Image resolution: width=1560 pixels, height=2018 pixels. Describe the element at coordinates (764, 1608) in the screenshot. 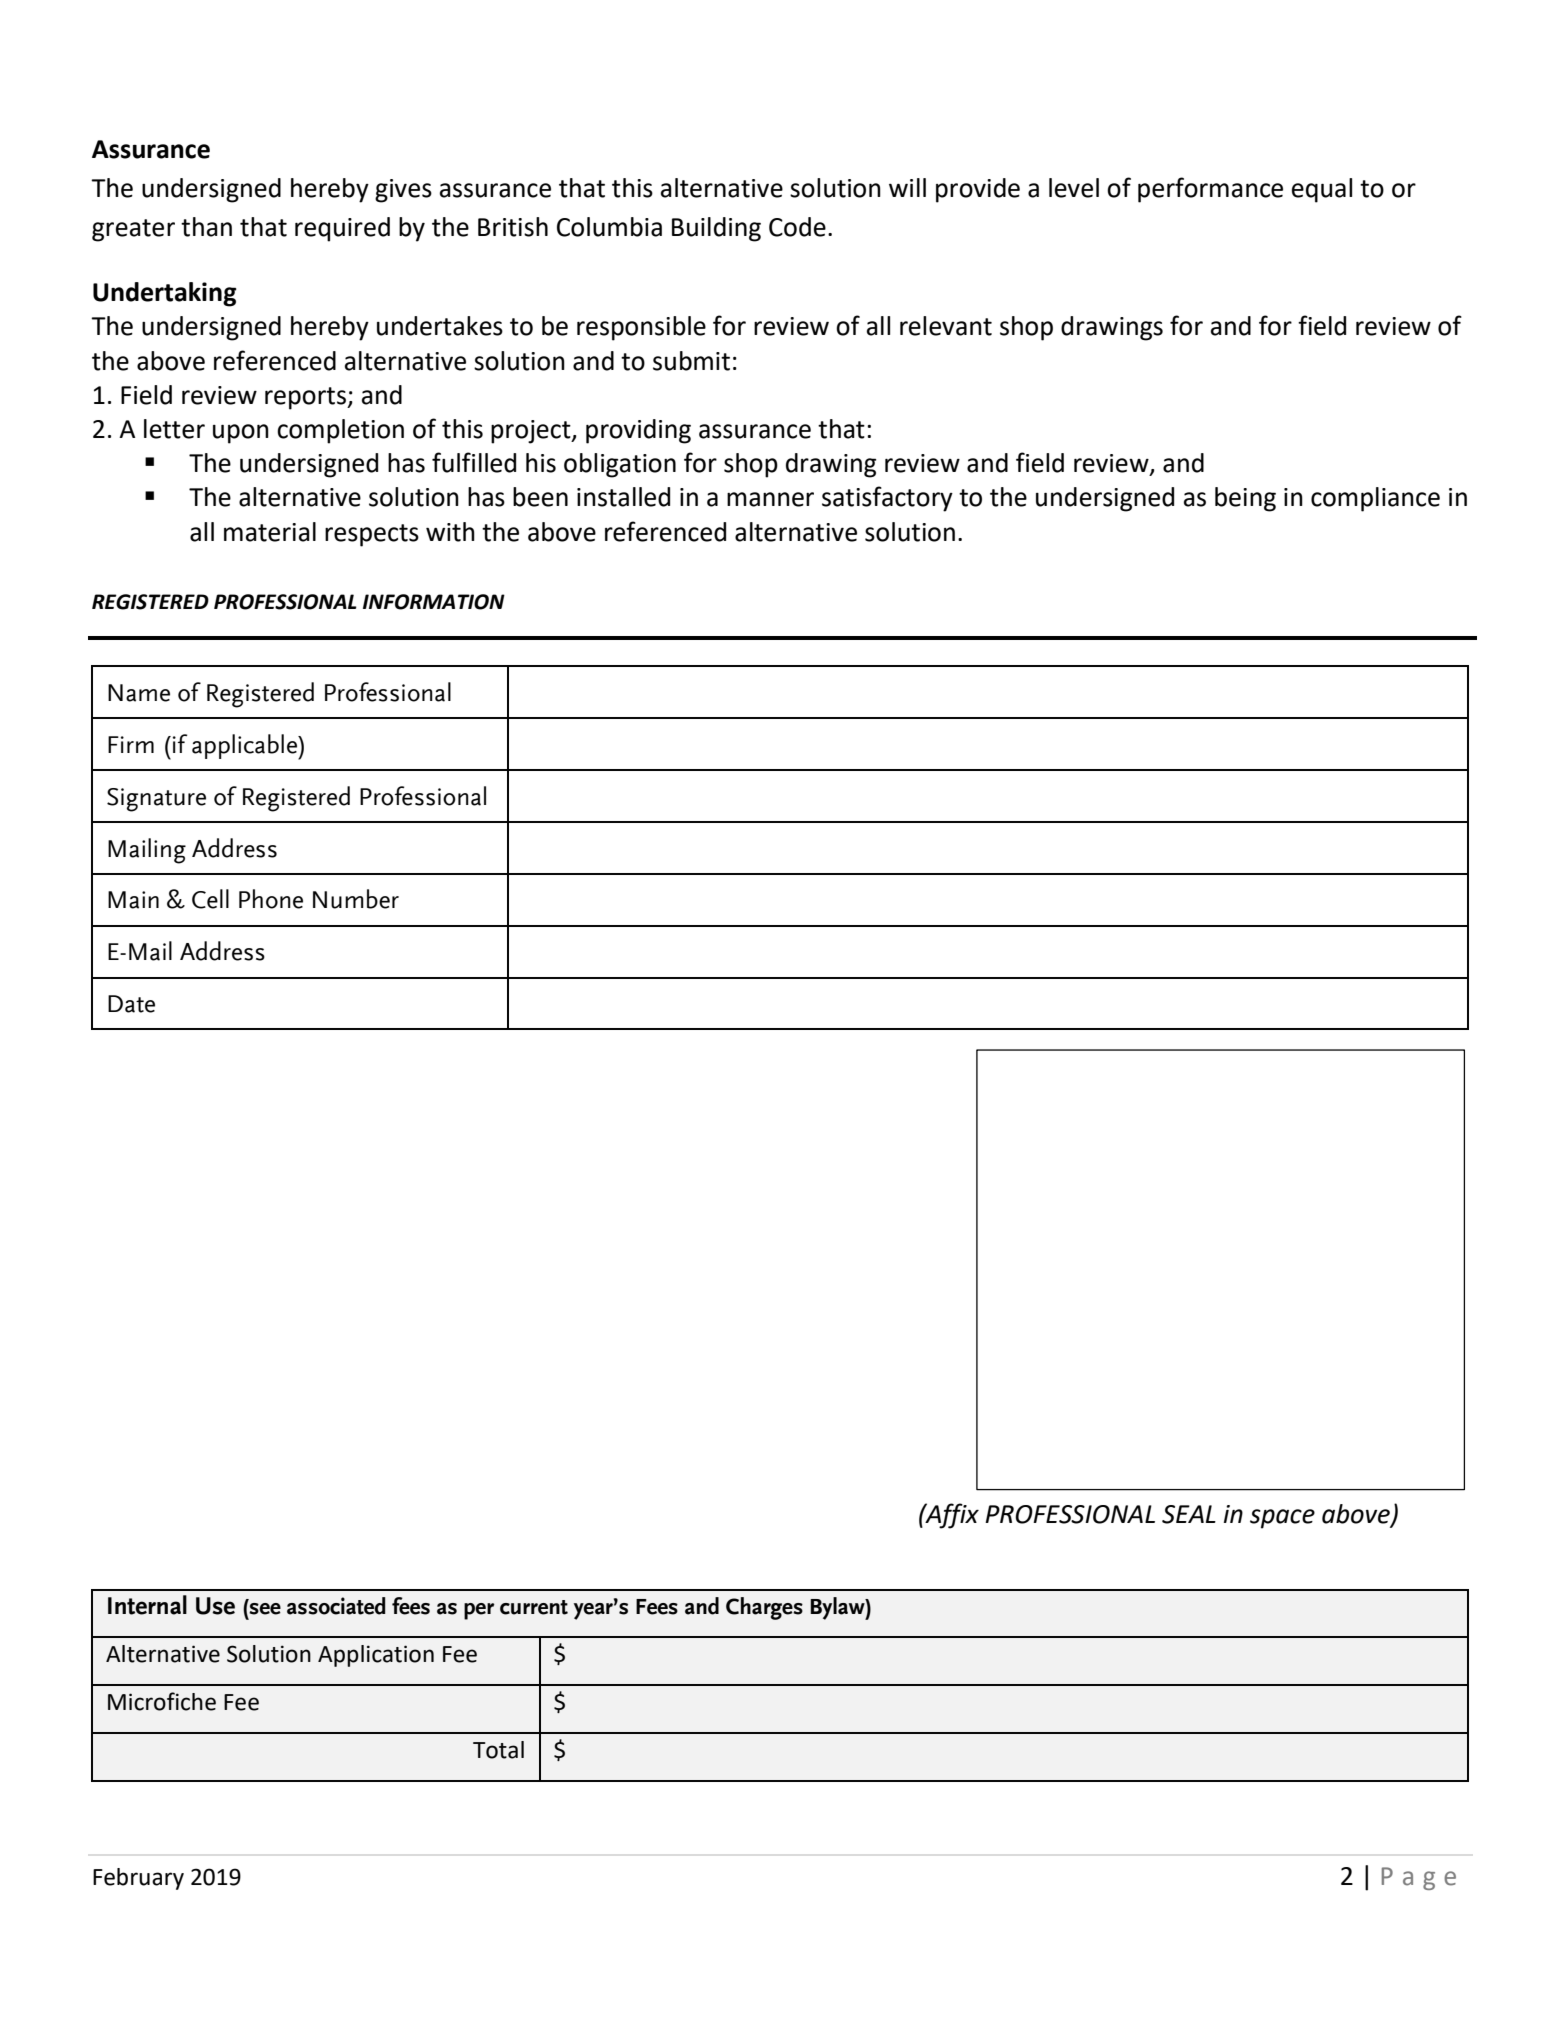

I see `Charges` at that location.
